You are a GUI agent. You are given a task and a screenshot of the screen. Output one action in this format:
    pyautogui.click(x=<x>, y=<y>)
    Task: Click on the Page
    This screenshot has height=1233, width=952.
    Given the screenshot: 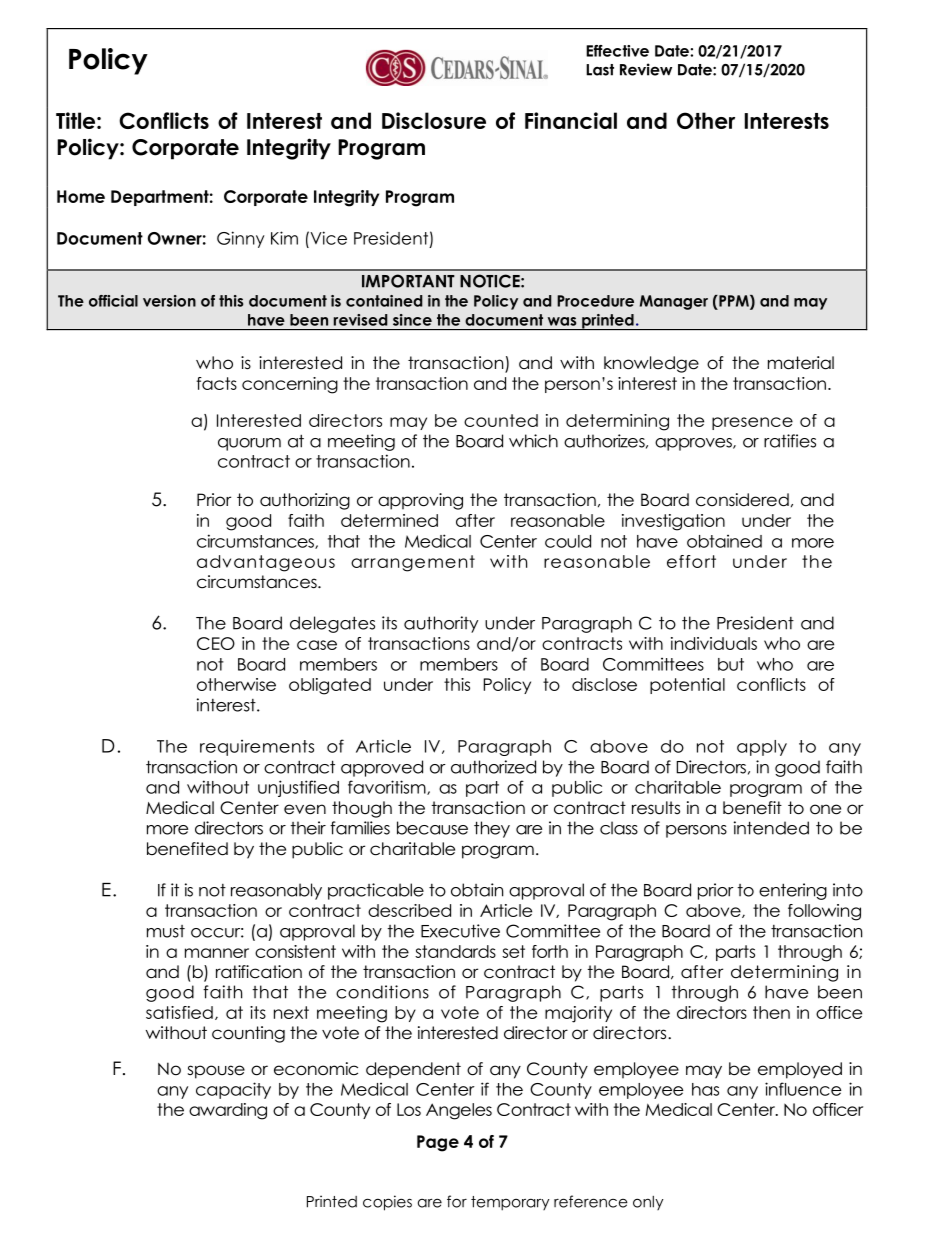 What is the action you would take?
    pyautogui.click(x=438, y=1143)
